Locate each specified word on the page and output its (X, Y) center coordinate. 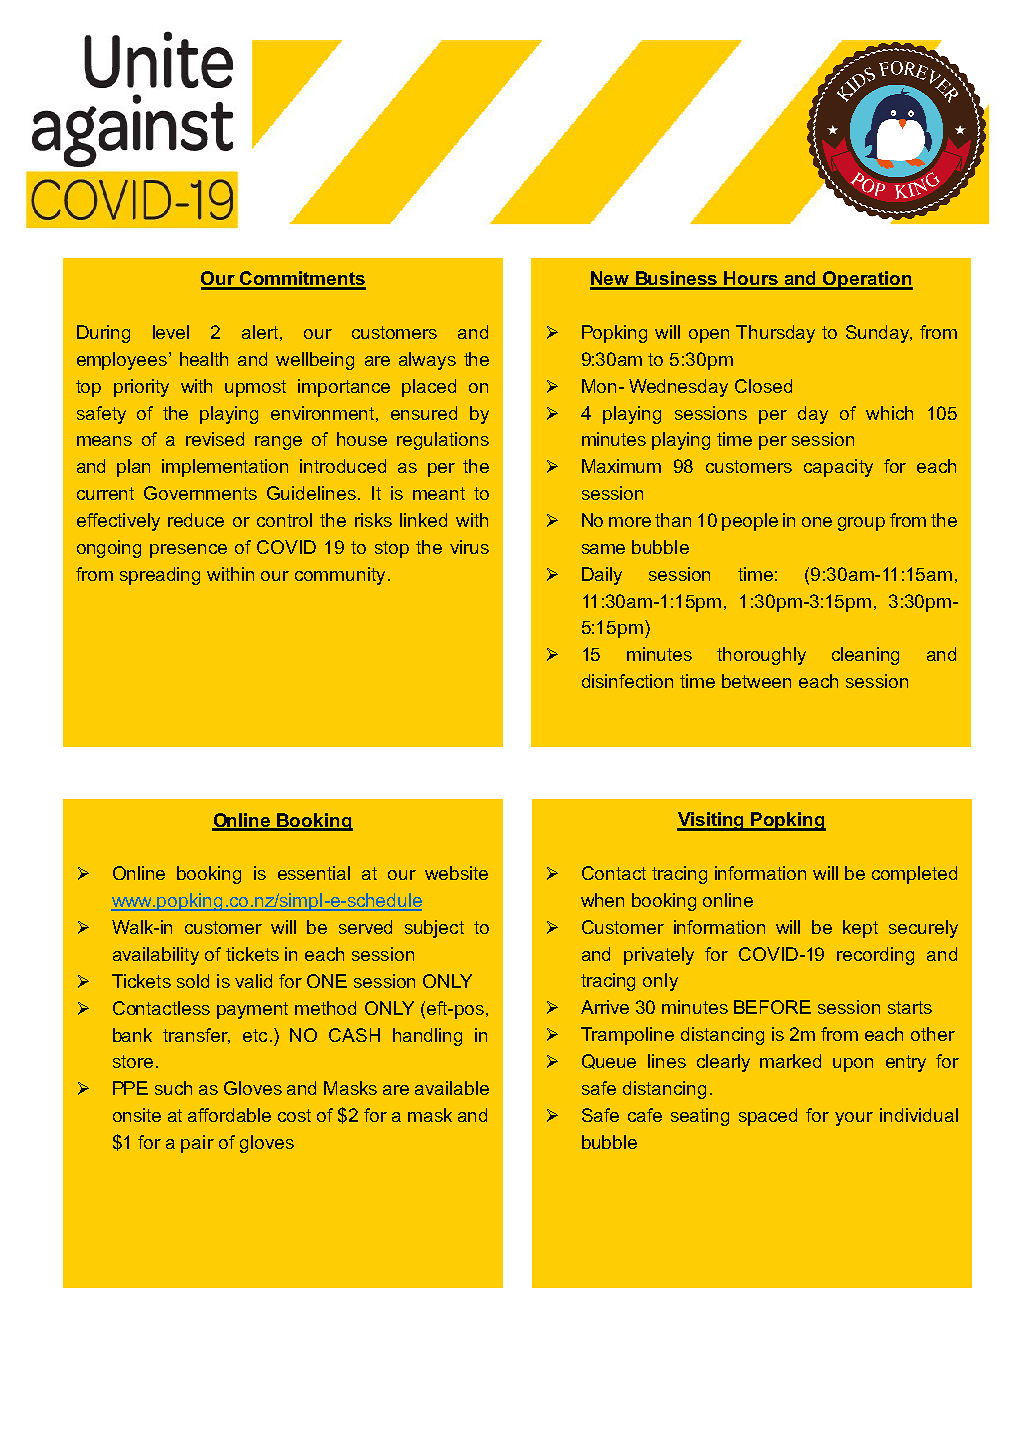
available (452, 1088)
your (854, 1119)
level (171, 332)
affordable (229, 1115)
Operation (867, 280)
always (427, 361)
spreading (160, 576)
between (756, 681)
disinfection (627, 681)
